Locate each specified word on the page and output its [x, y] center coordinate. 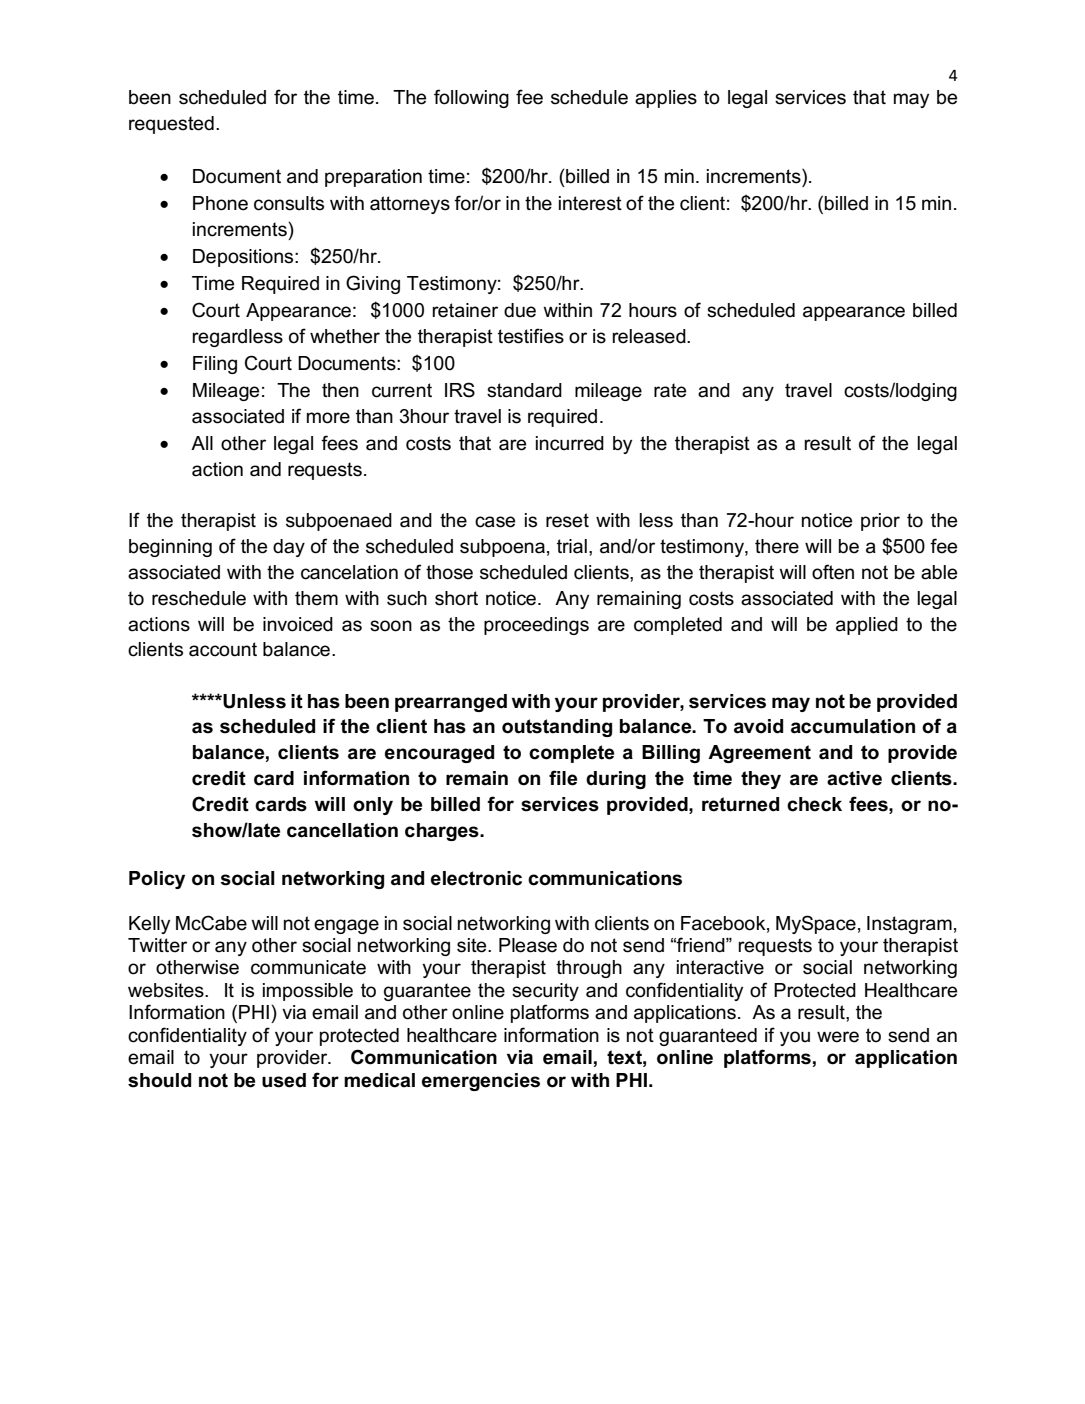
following [471, 98]
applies [666, 99]
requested [171, 125]
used [284, 1080]
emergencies [481, 1082]
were [838, 1037]
